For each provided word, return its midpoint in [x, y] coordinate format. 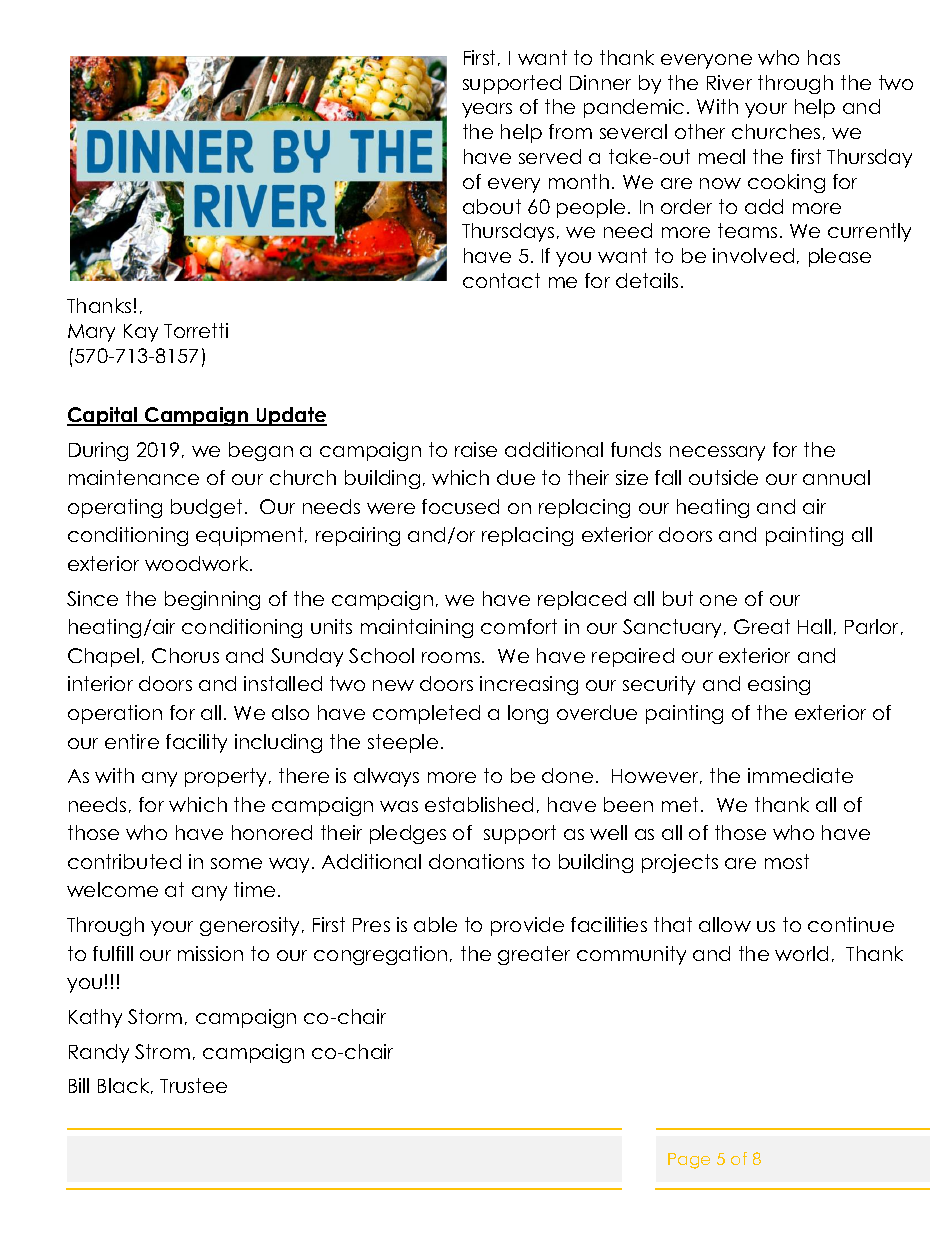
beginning [212, 600]
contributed [124, 861]
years [487, 110]
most [787, 861]
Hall [814, 626]
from [570, 131]
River [729, 82]
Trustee [193, 1085]
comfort [519, 626]
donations [476, 861]
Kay [141, 333]
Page [689, 1161]
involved [753, 255]
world [801, 953]
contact [501, 280]
